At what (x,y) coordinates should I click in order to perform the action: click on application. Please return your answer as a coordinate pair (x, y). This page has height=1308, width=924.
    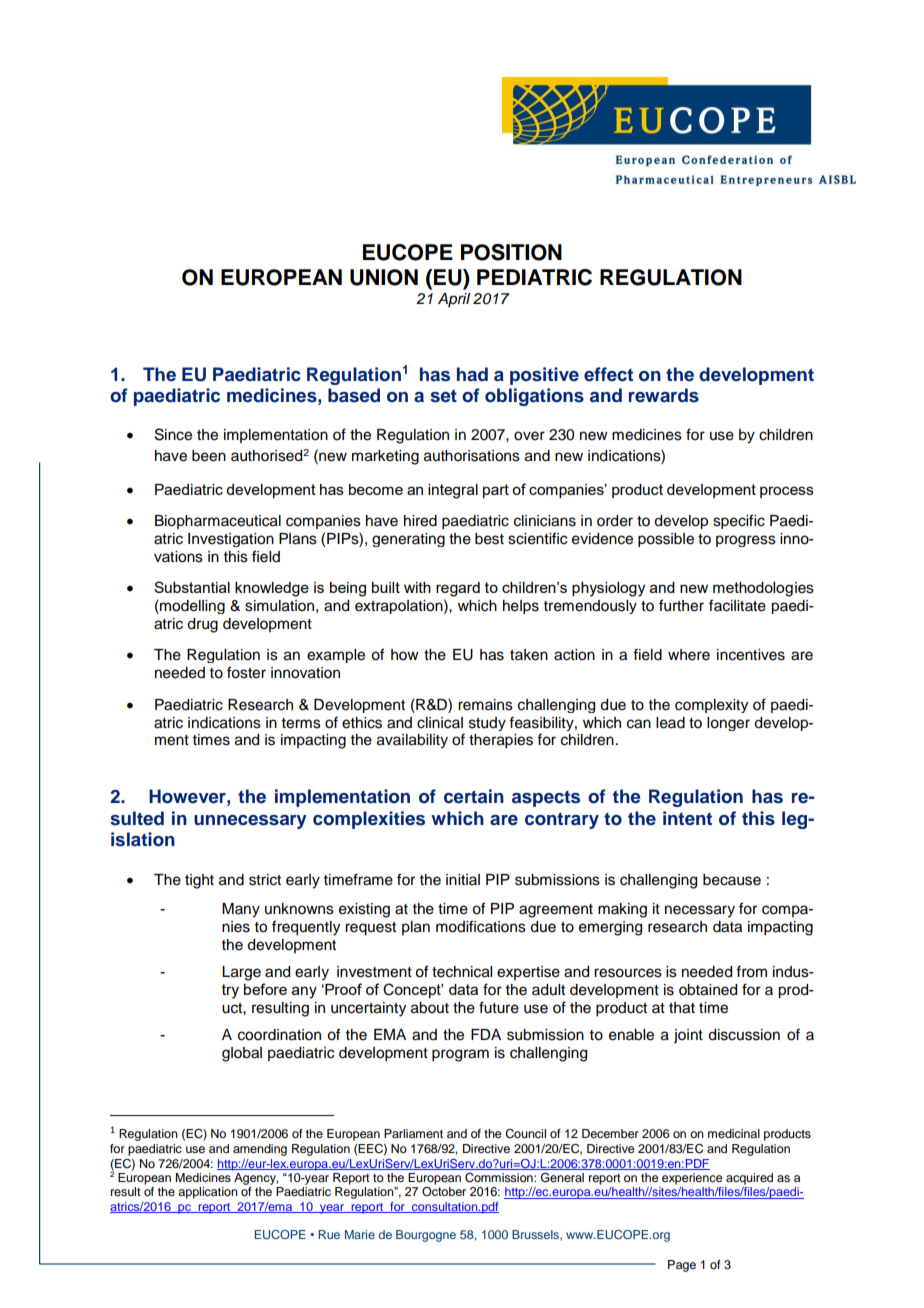
    Looking at the image, I should click on (208, 1193).
